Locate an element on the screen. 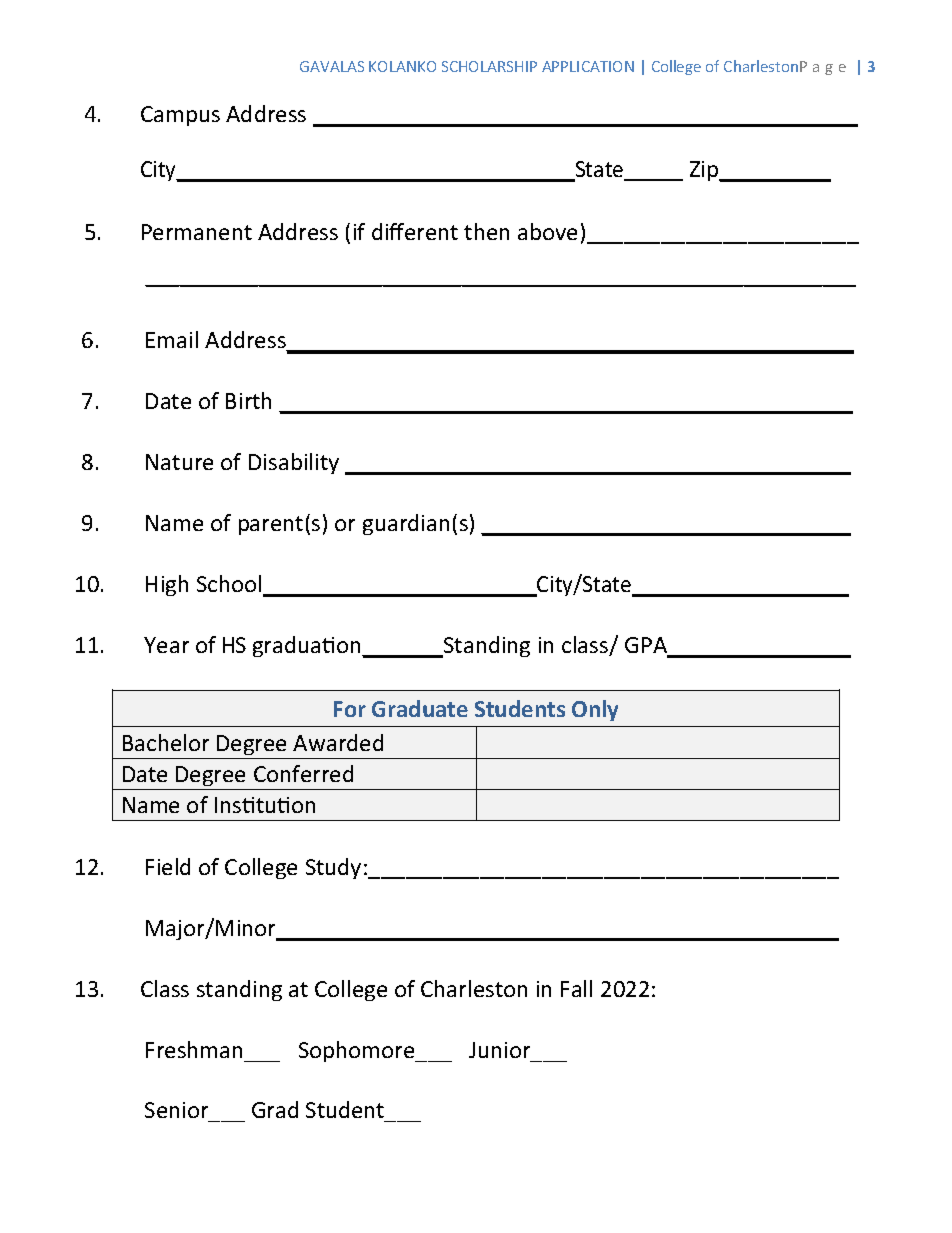  Only is located at coordinates (595, 710).
